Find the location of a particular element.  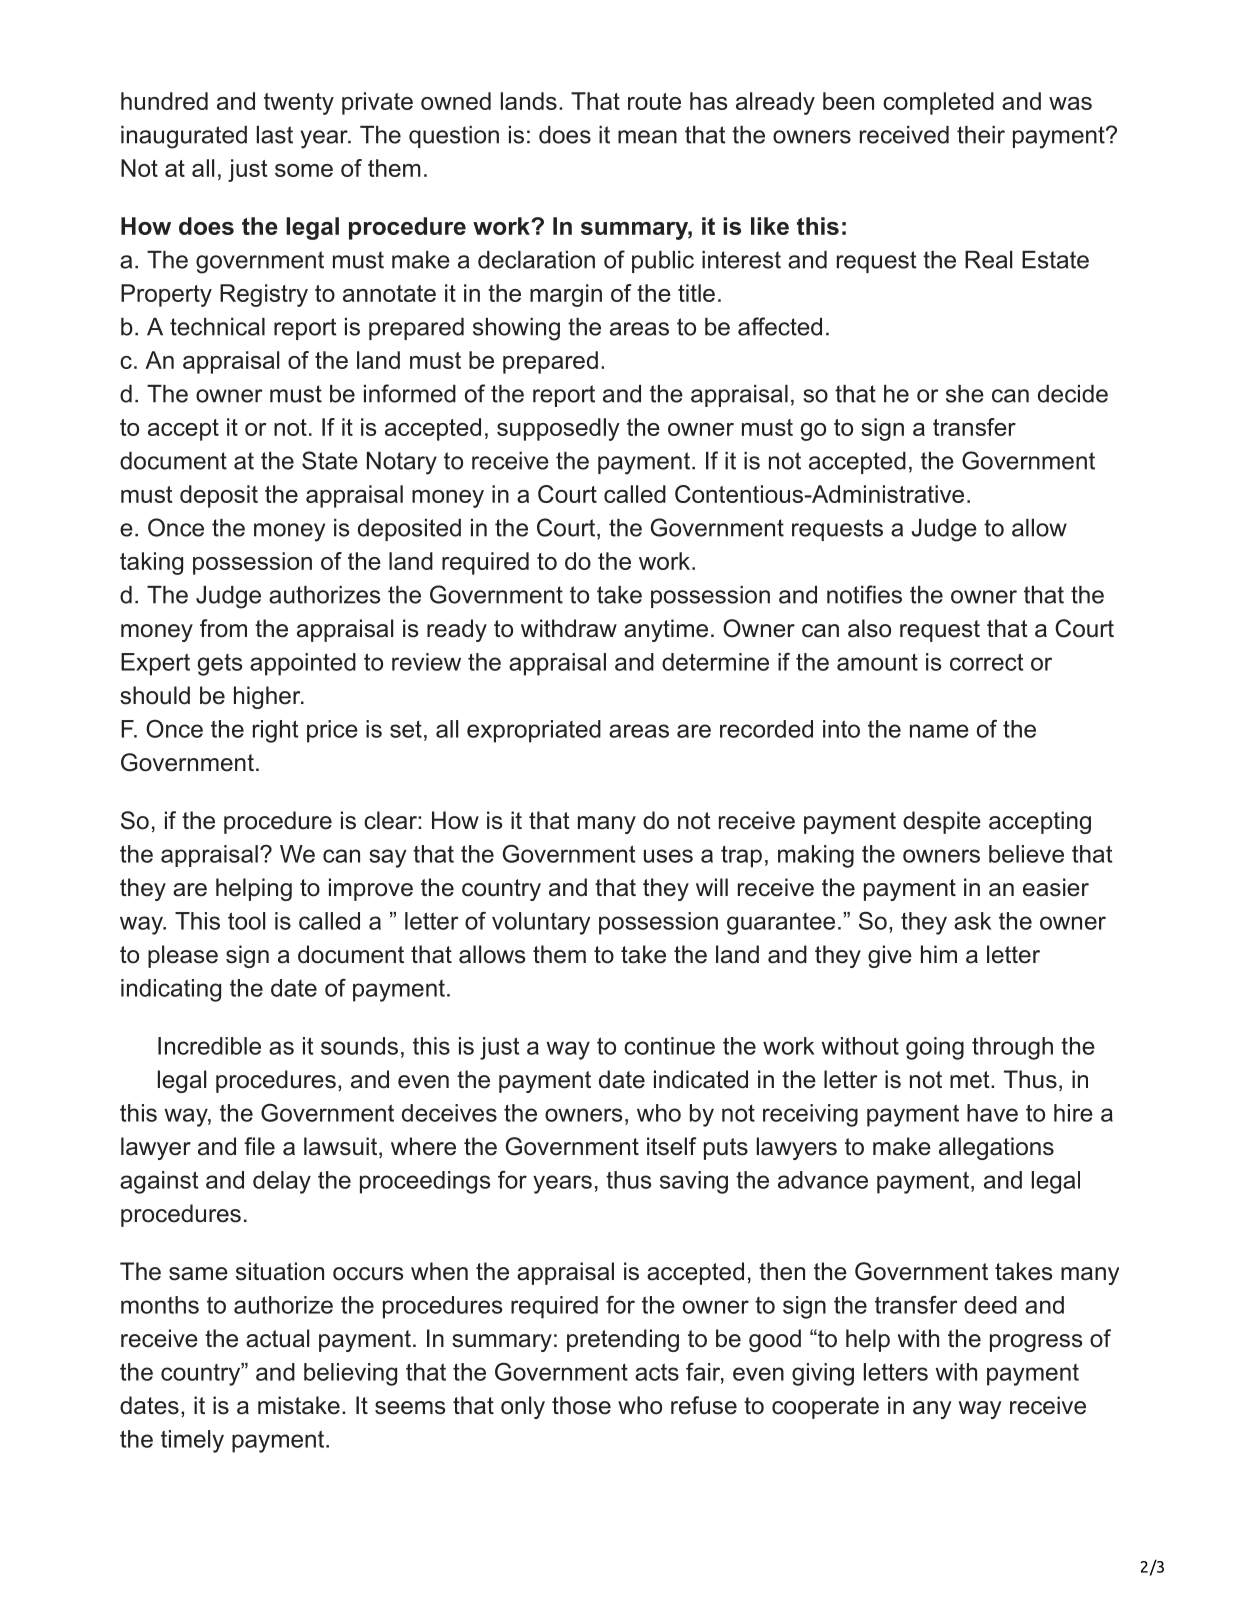

name is located at coordinates (939, 731).
